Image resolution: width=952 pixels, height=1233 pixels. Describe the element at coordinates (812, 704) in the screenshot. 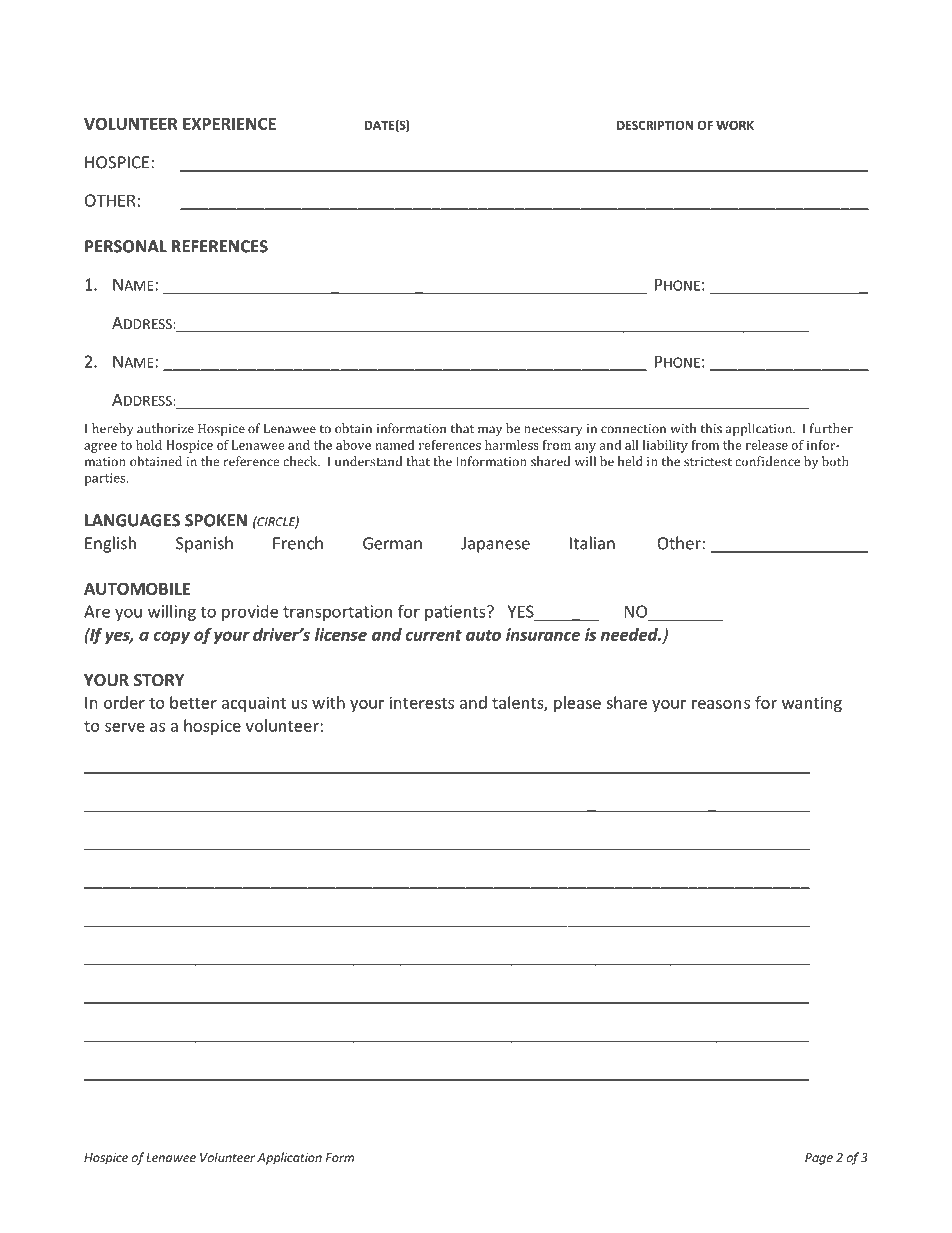

I see `wanting` at that location.
